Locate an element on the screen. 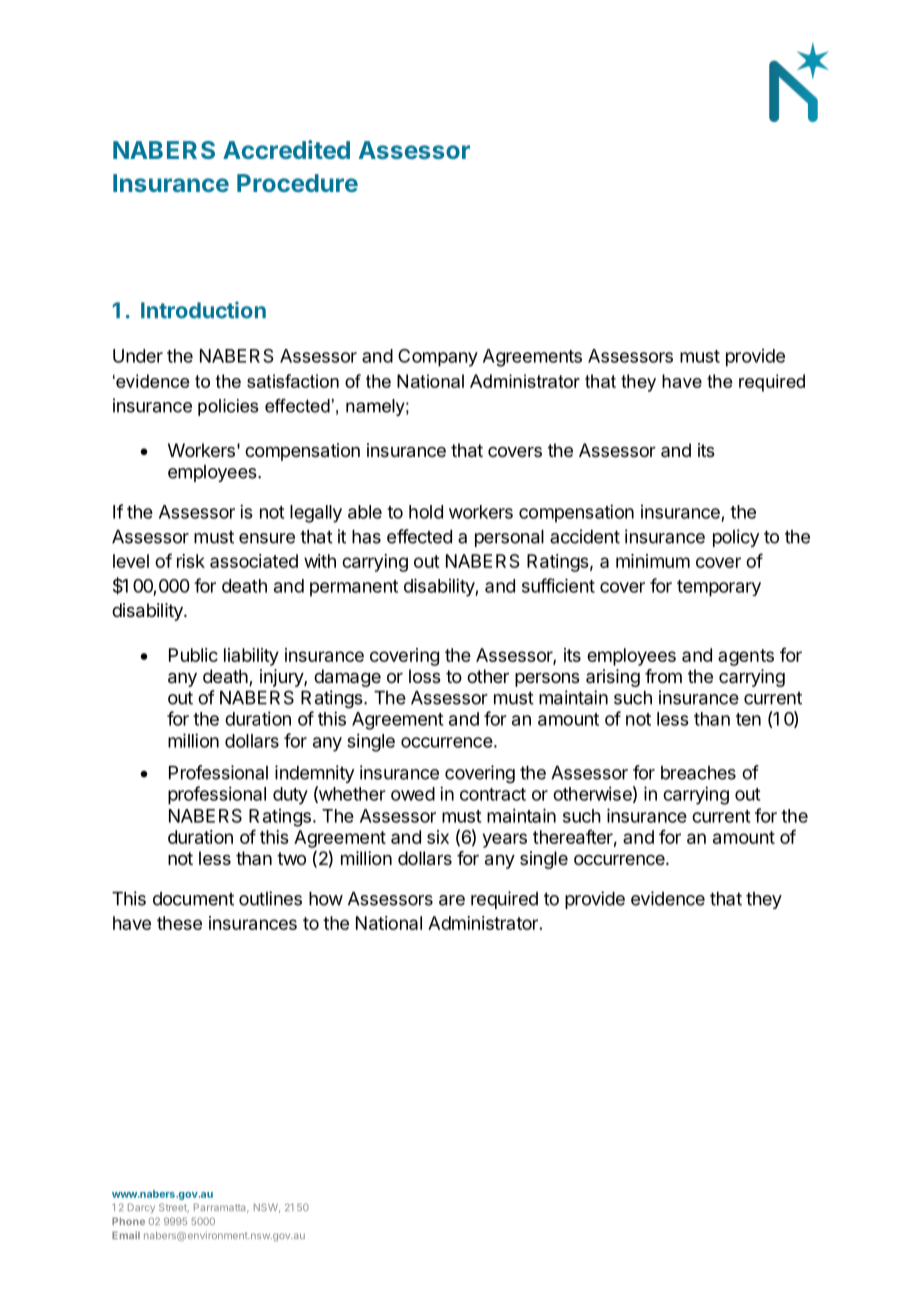 The width and height of the screenshot is (924, 1308). Procedure is located at coordinates (297, 183).
